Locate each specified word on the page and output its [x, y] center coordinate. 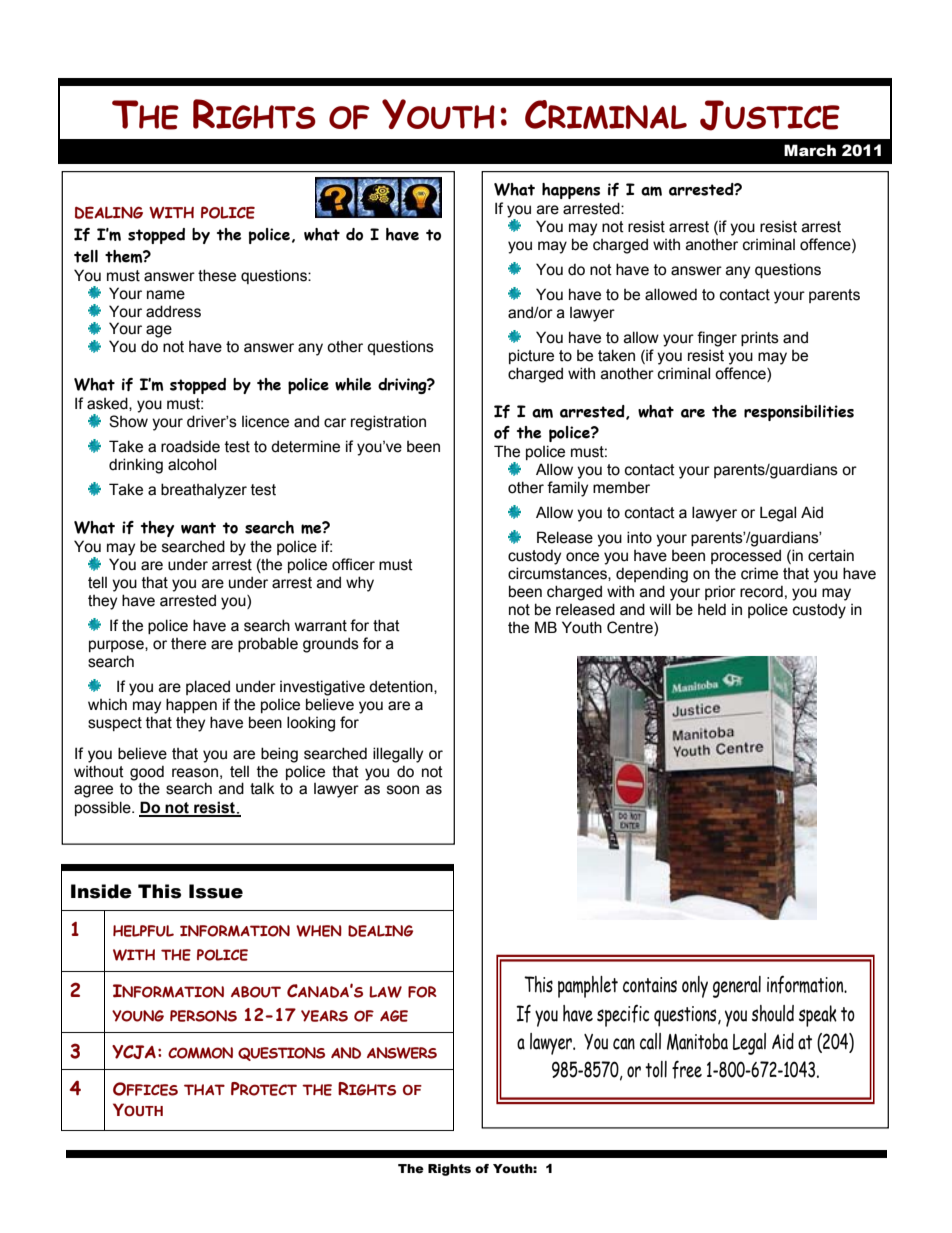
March [810, 150]
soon [403, 790]
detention [402, 687]
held [712, 609]
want [198, 528]
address [173, 311]
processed [746, 556]
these [217, 275]
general [737, 987]
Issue [216, 891]
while [353, 384]
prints [760, 338]
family [567, 489]
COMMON [200, 1053]
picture [531, 356]
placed [208, 687]
